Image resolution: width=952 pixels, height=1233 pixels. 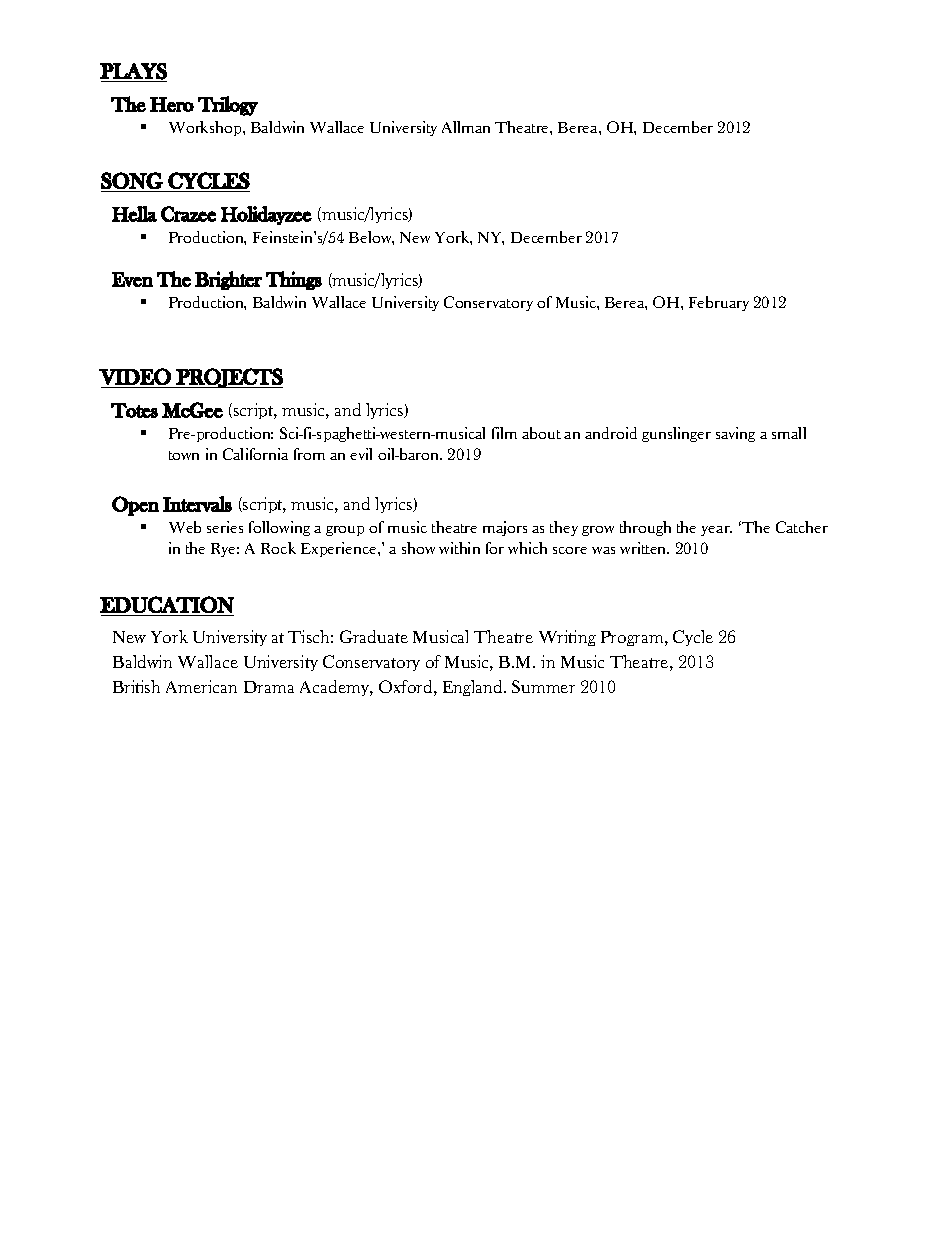 What do you see at coordinates (474, 688) in the screenshot?
I see `England` at bounding box center [474, 688].
